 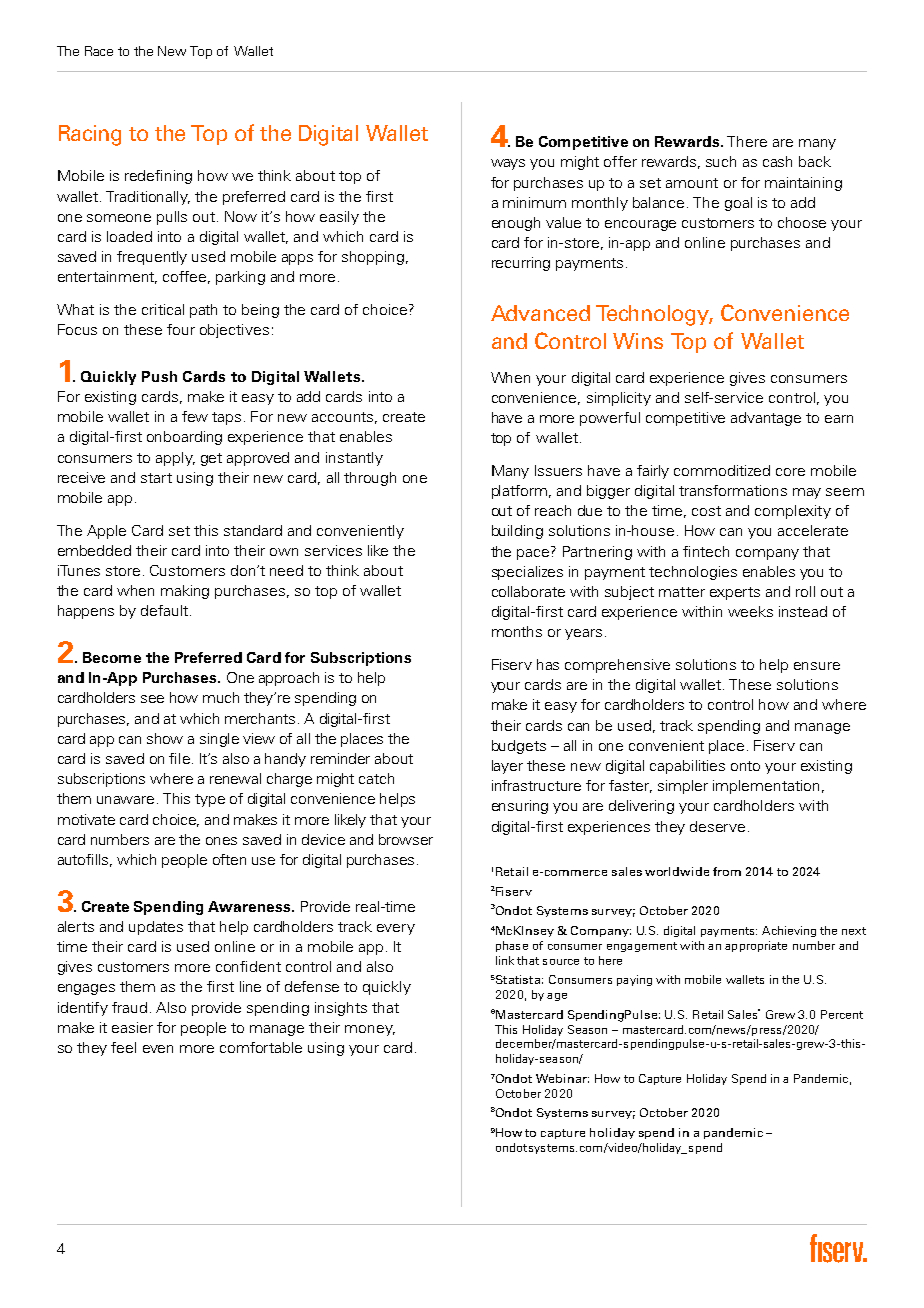 What do you see at coordinates (717, 826) in the document?
I see `deserve` at bounding box center [717, 826].
